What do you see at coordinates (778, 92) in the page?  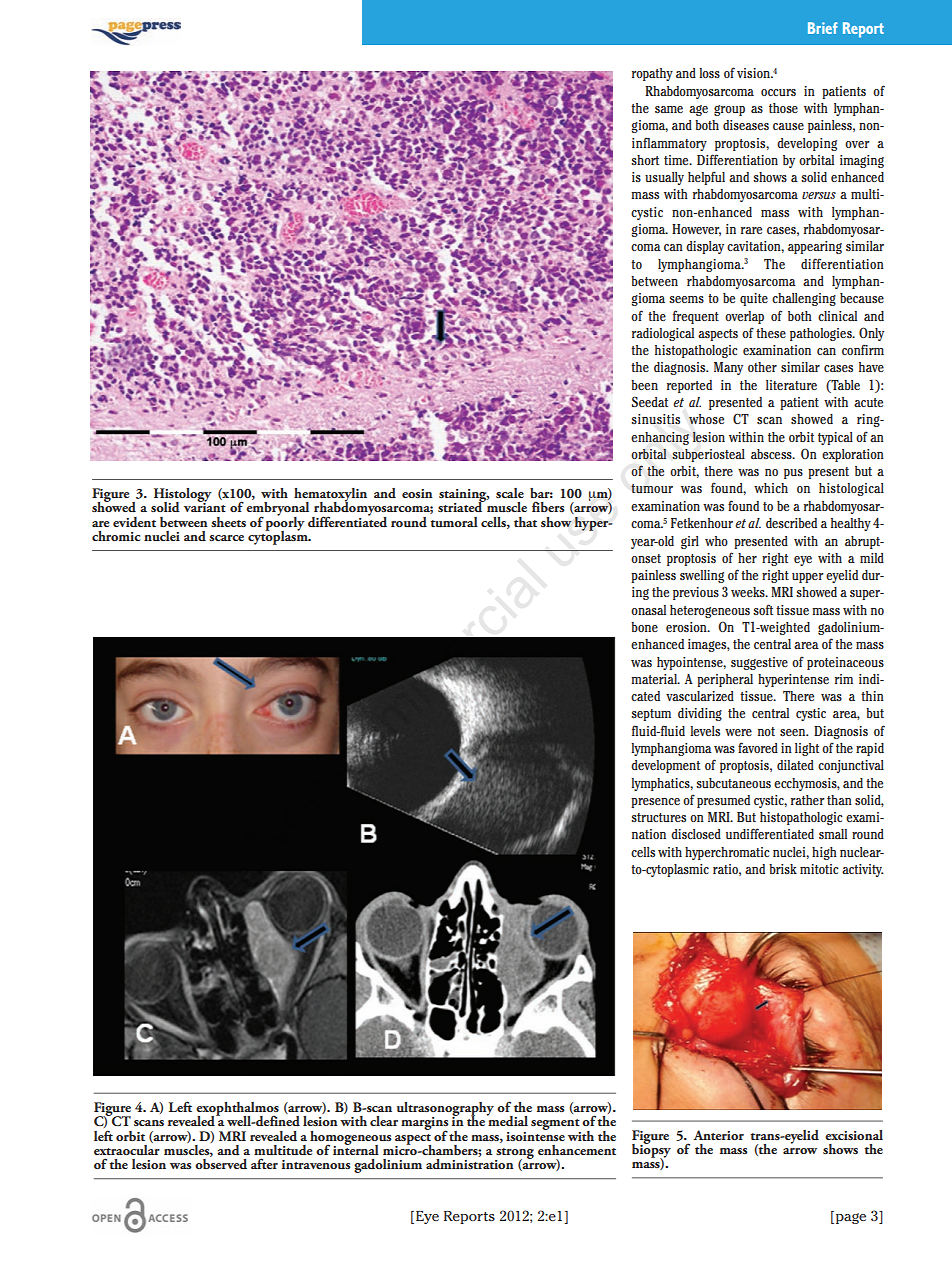 I see `occurs` at bounding box center [778, 92].
